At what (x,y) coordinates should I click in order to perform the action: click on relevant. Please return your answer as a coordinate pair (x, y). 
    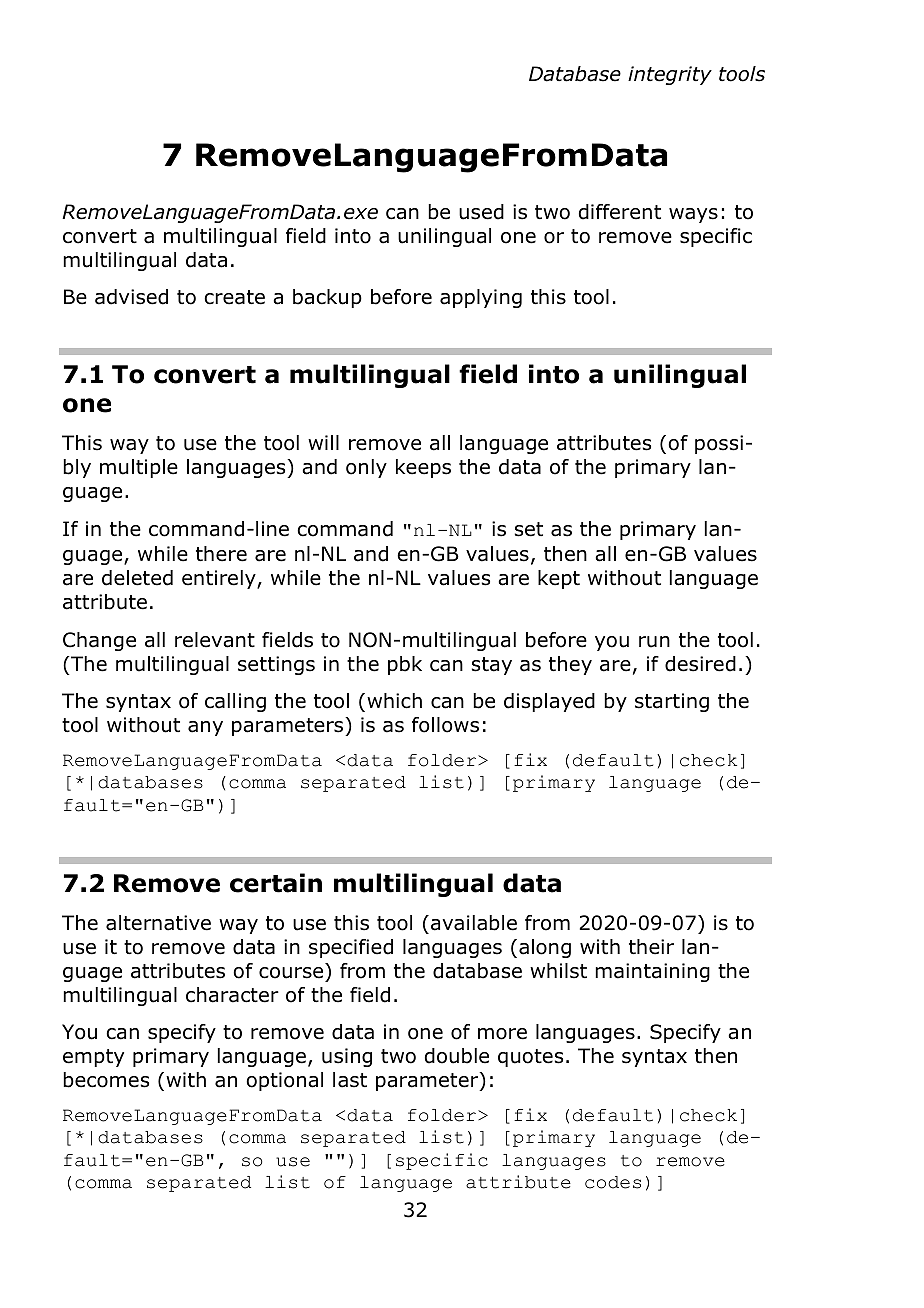
    Looking at the image, I should click on (215, 640).
